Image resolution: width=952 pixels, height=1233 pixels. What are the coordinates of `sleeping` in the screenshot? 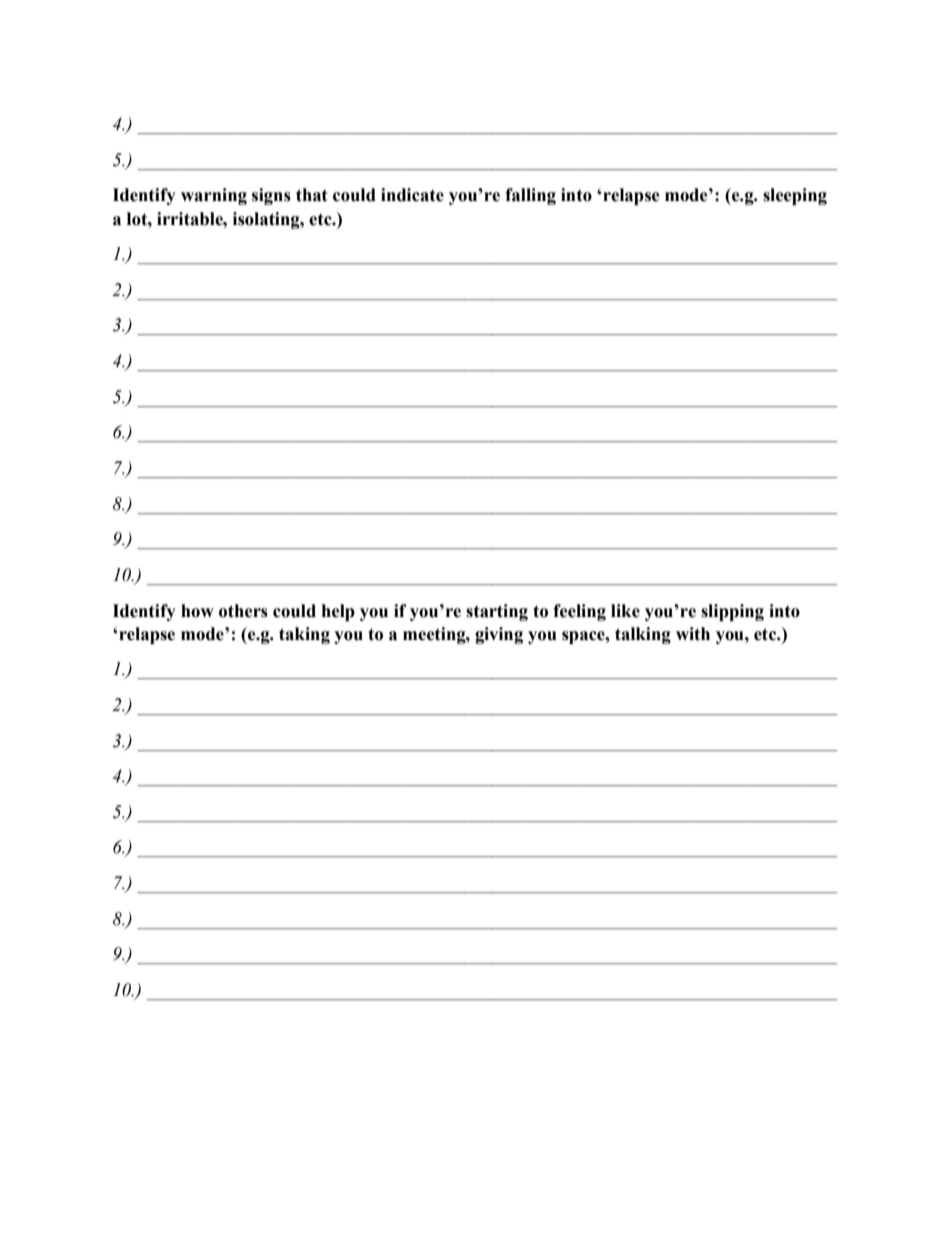 It's located at (795, 196).
